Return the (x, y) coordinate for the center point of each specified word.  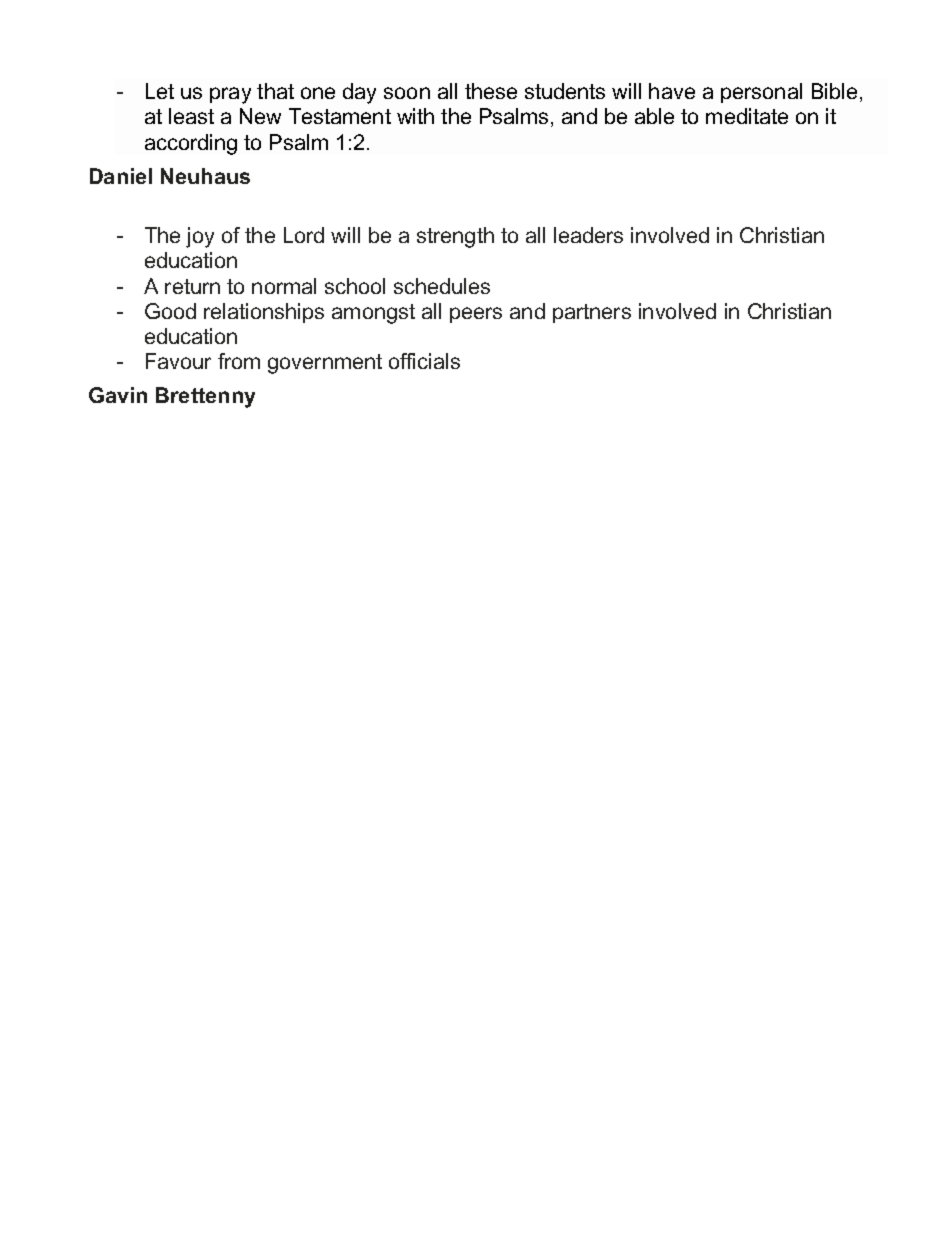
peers (476, 315)
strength (455, 237)
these (491, 91)
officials (424, 361)
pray (230, 95)
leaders (588, 235)
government (325, 364)
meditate (747, 116)
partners (592, 313)
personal (761, 93)
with (415, 116)
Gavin (118, 395)
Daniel (121, 176)
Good (170, 311)
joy (200, 237)
